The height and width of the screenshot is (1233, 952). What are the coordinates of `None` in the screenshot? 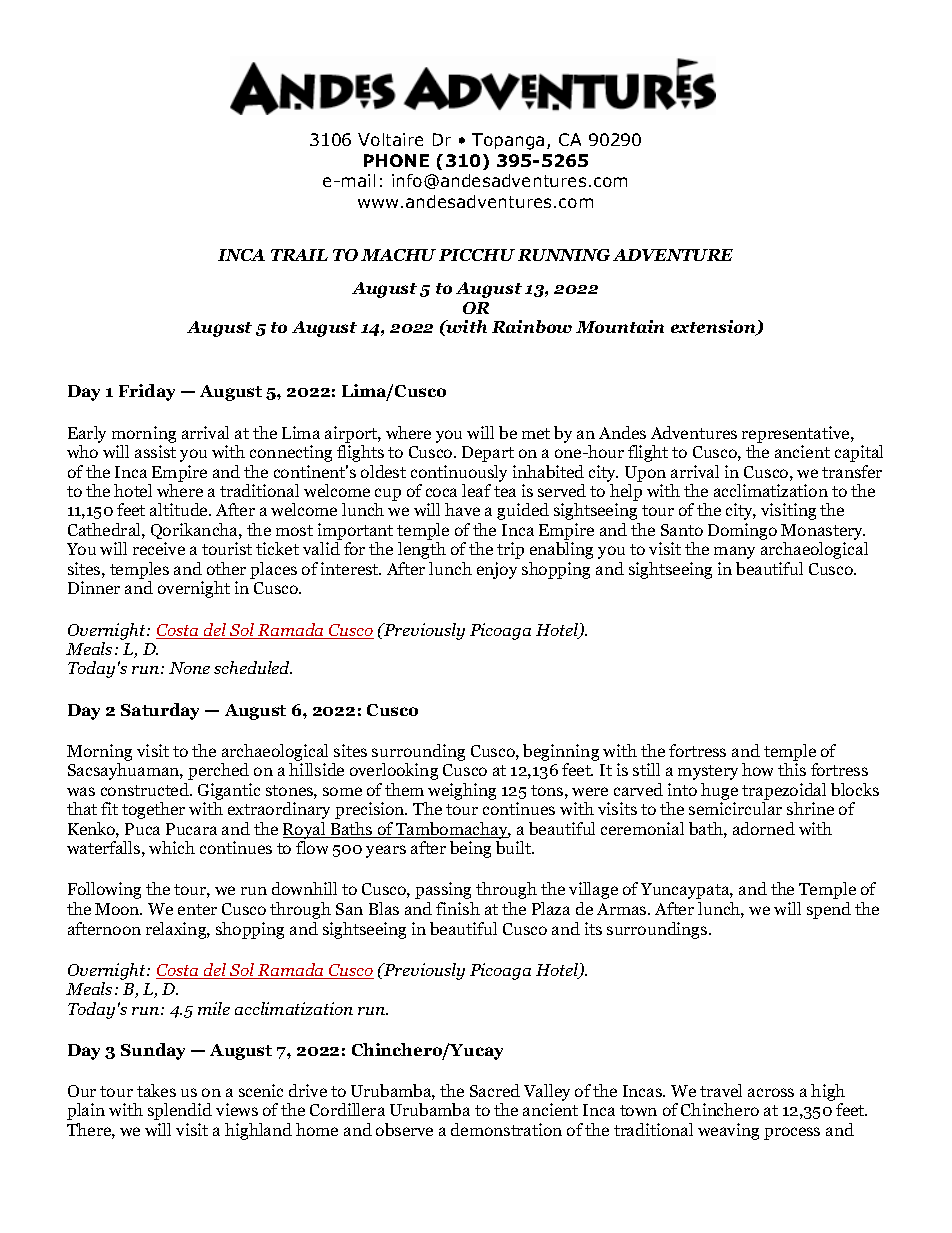 It's located at (189, 668).
